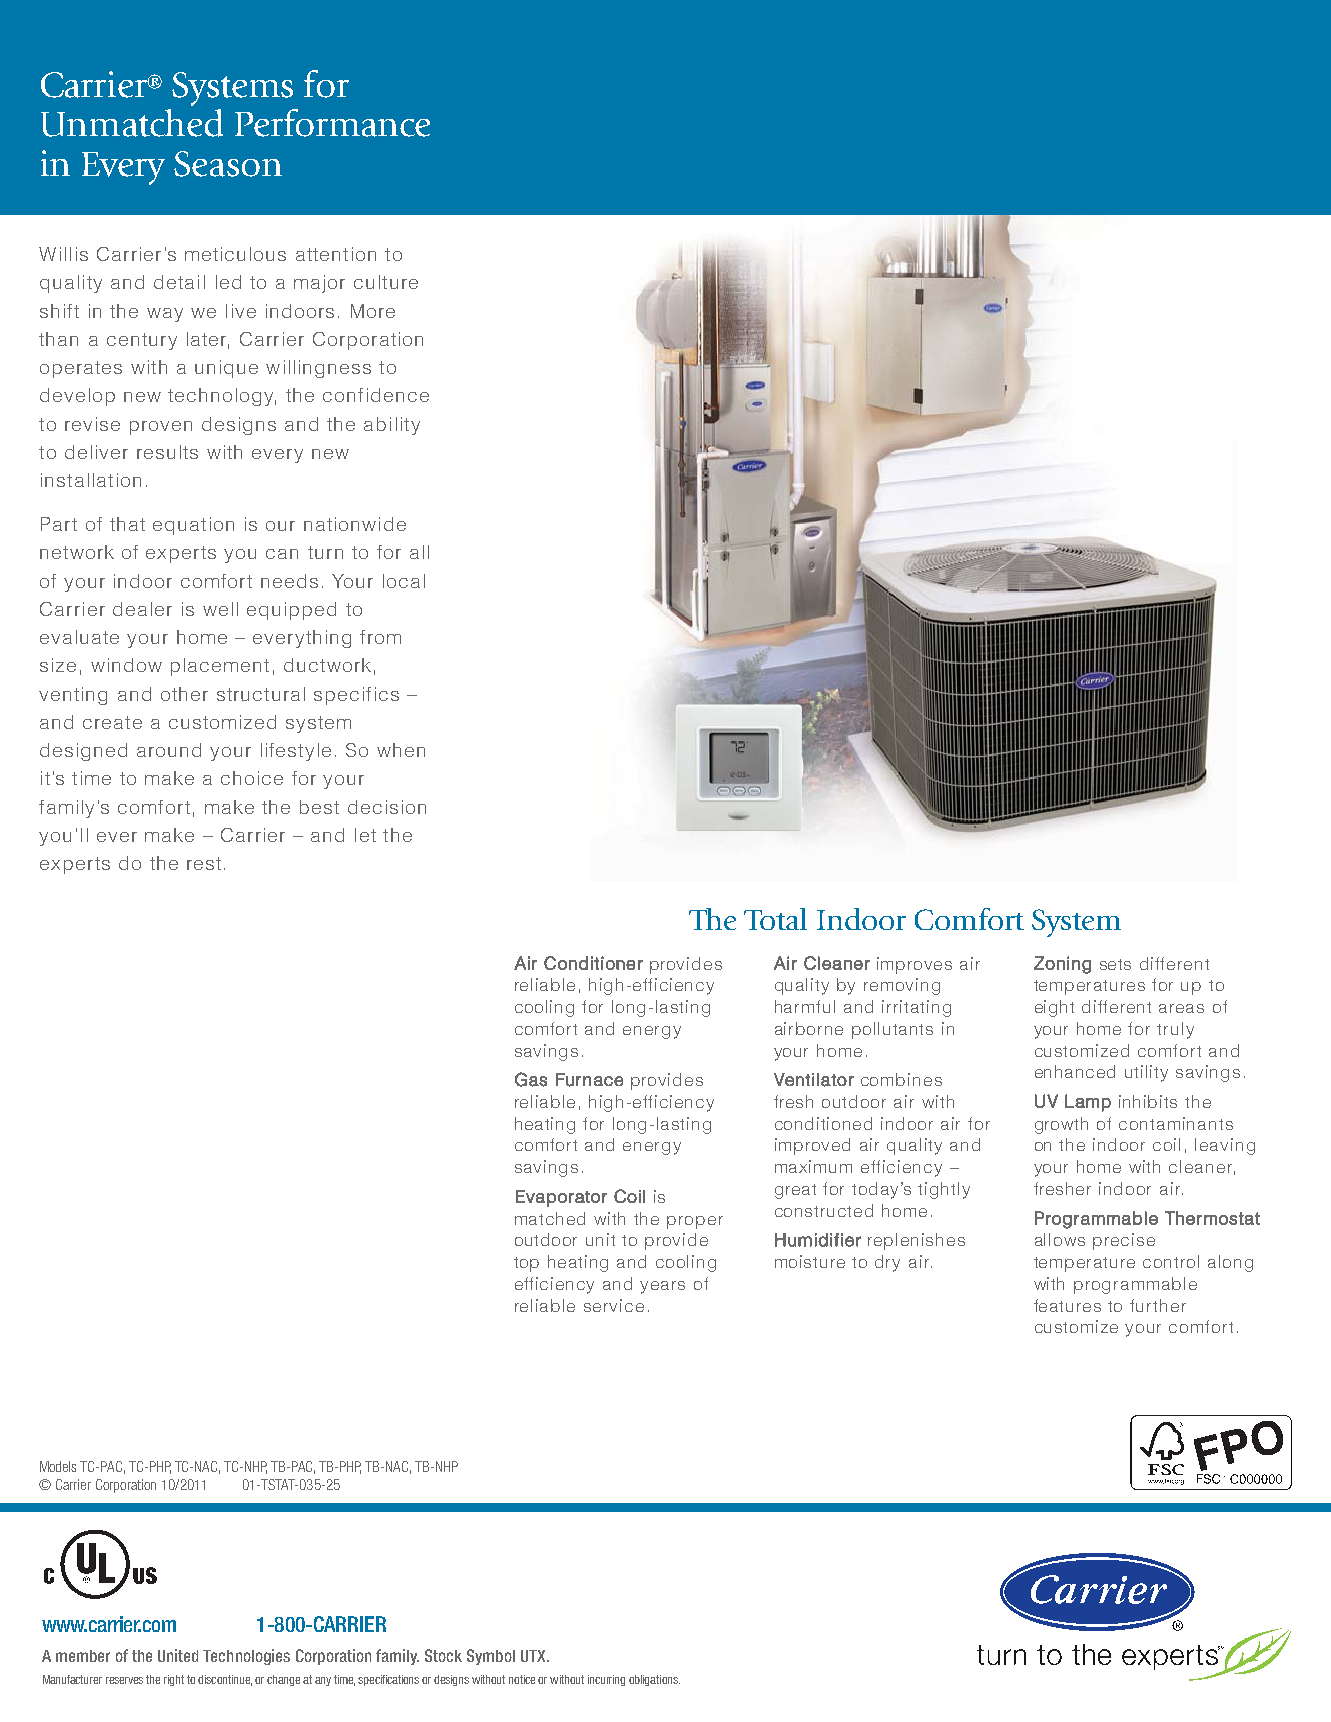 The image size is (1331, 1722). Describe the element at coordinates (386, 282) in the document. I see `culture` at that location.
